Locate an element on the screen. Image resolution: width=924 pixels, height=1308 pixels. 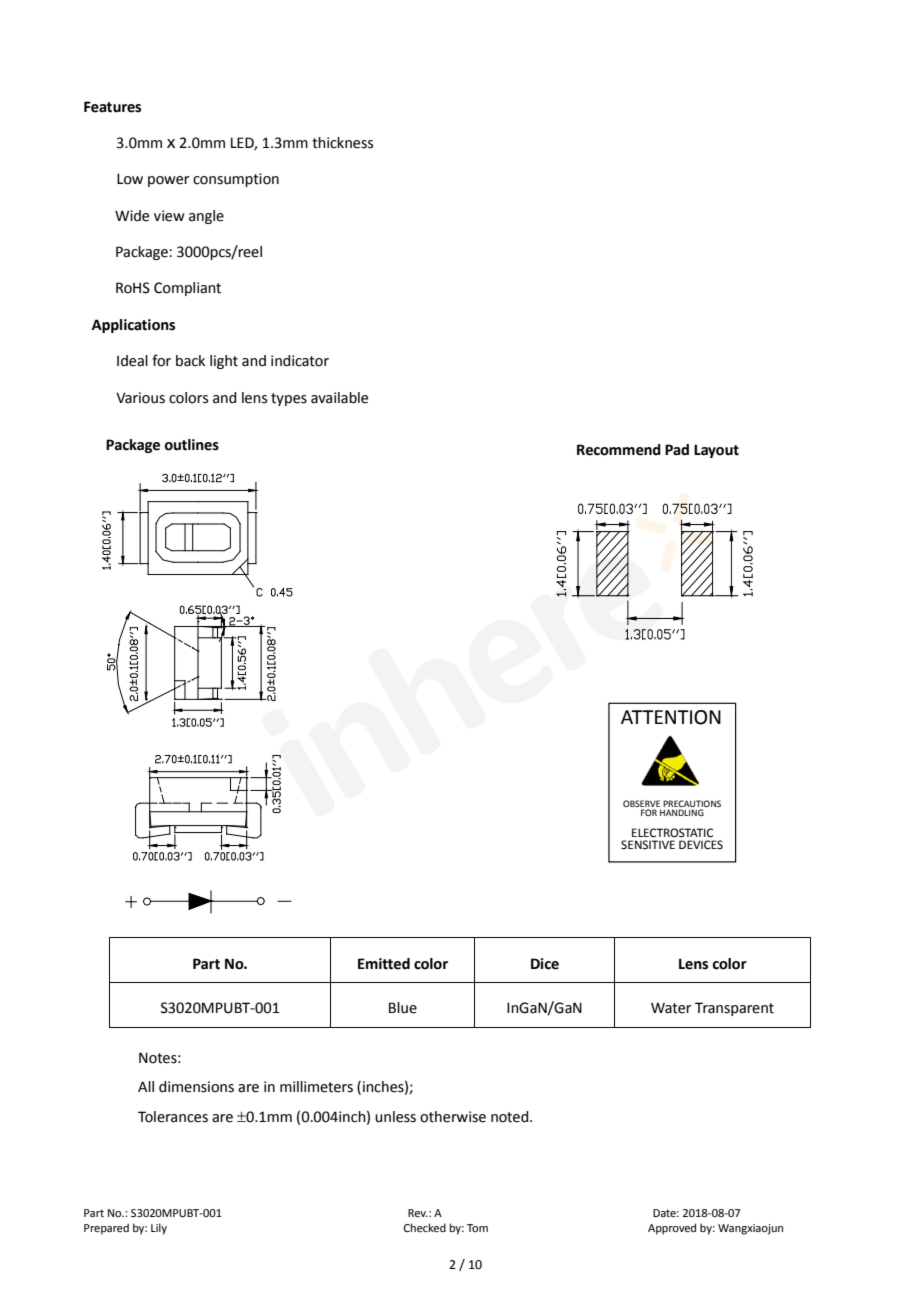
Approved is located at coordinates (672, 1229).
